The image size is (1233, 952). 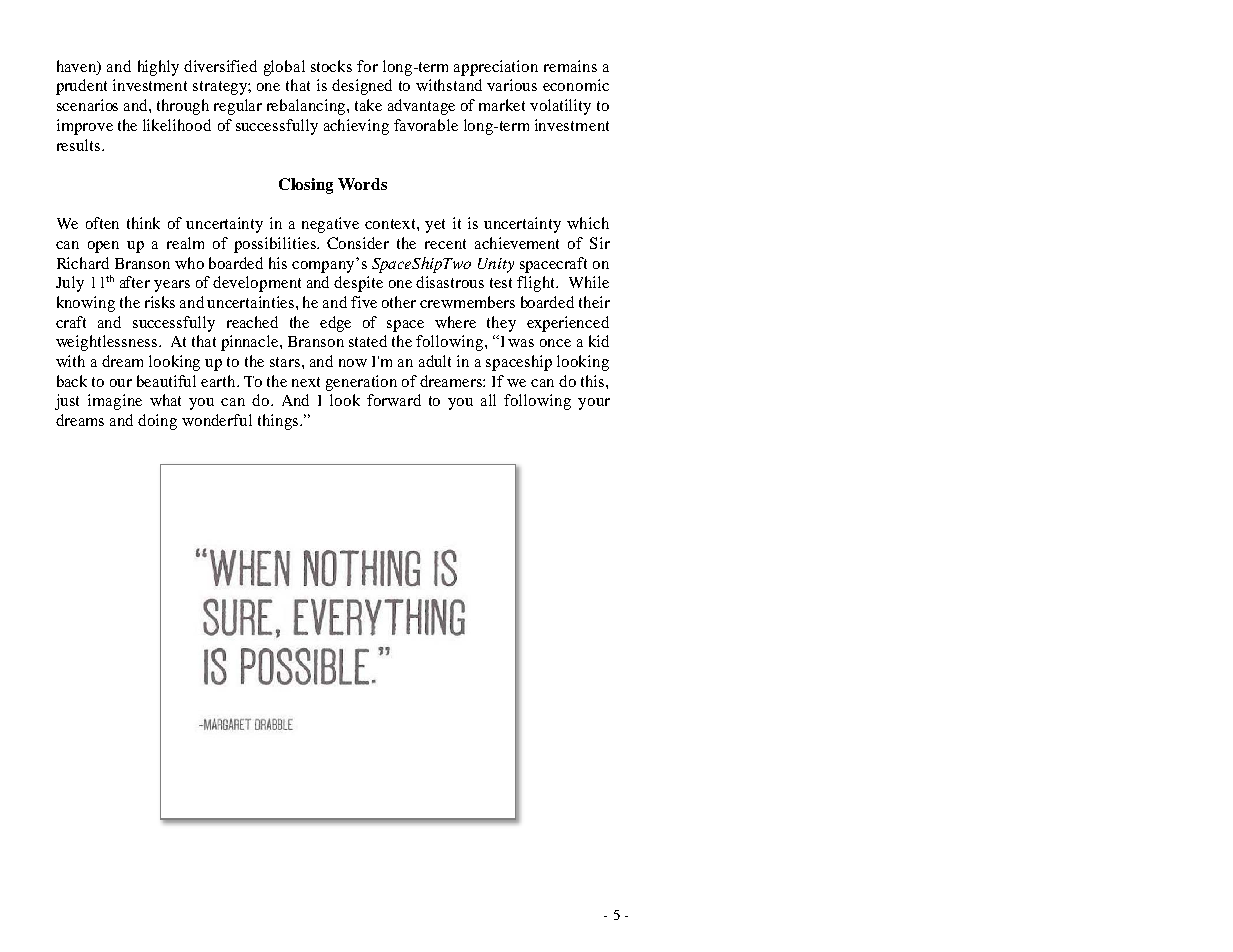 I want to click on all, so click(x=488, y=400).
